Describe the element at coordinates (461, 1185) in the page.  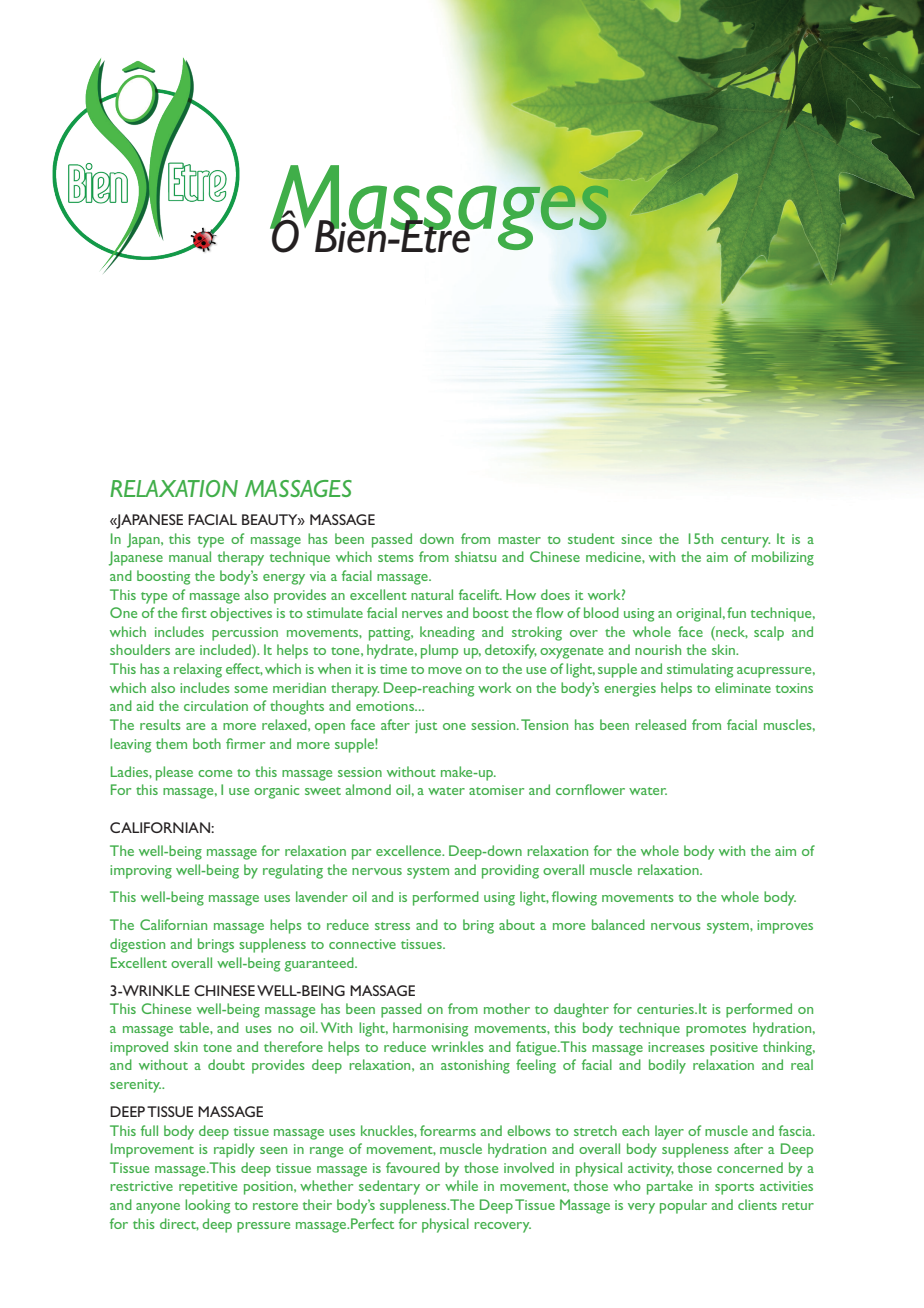
I see `while` at that location.
